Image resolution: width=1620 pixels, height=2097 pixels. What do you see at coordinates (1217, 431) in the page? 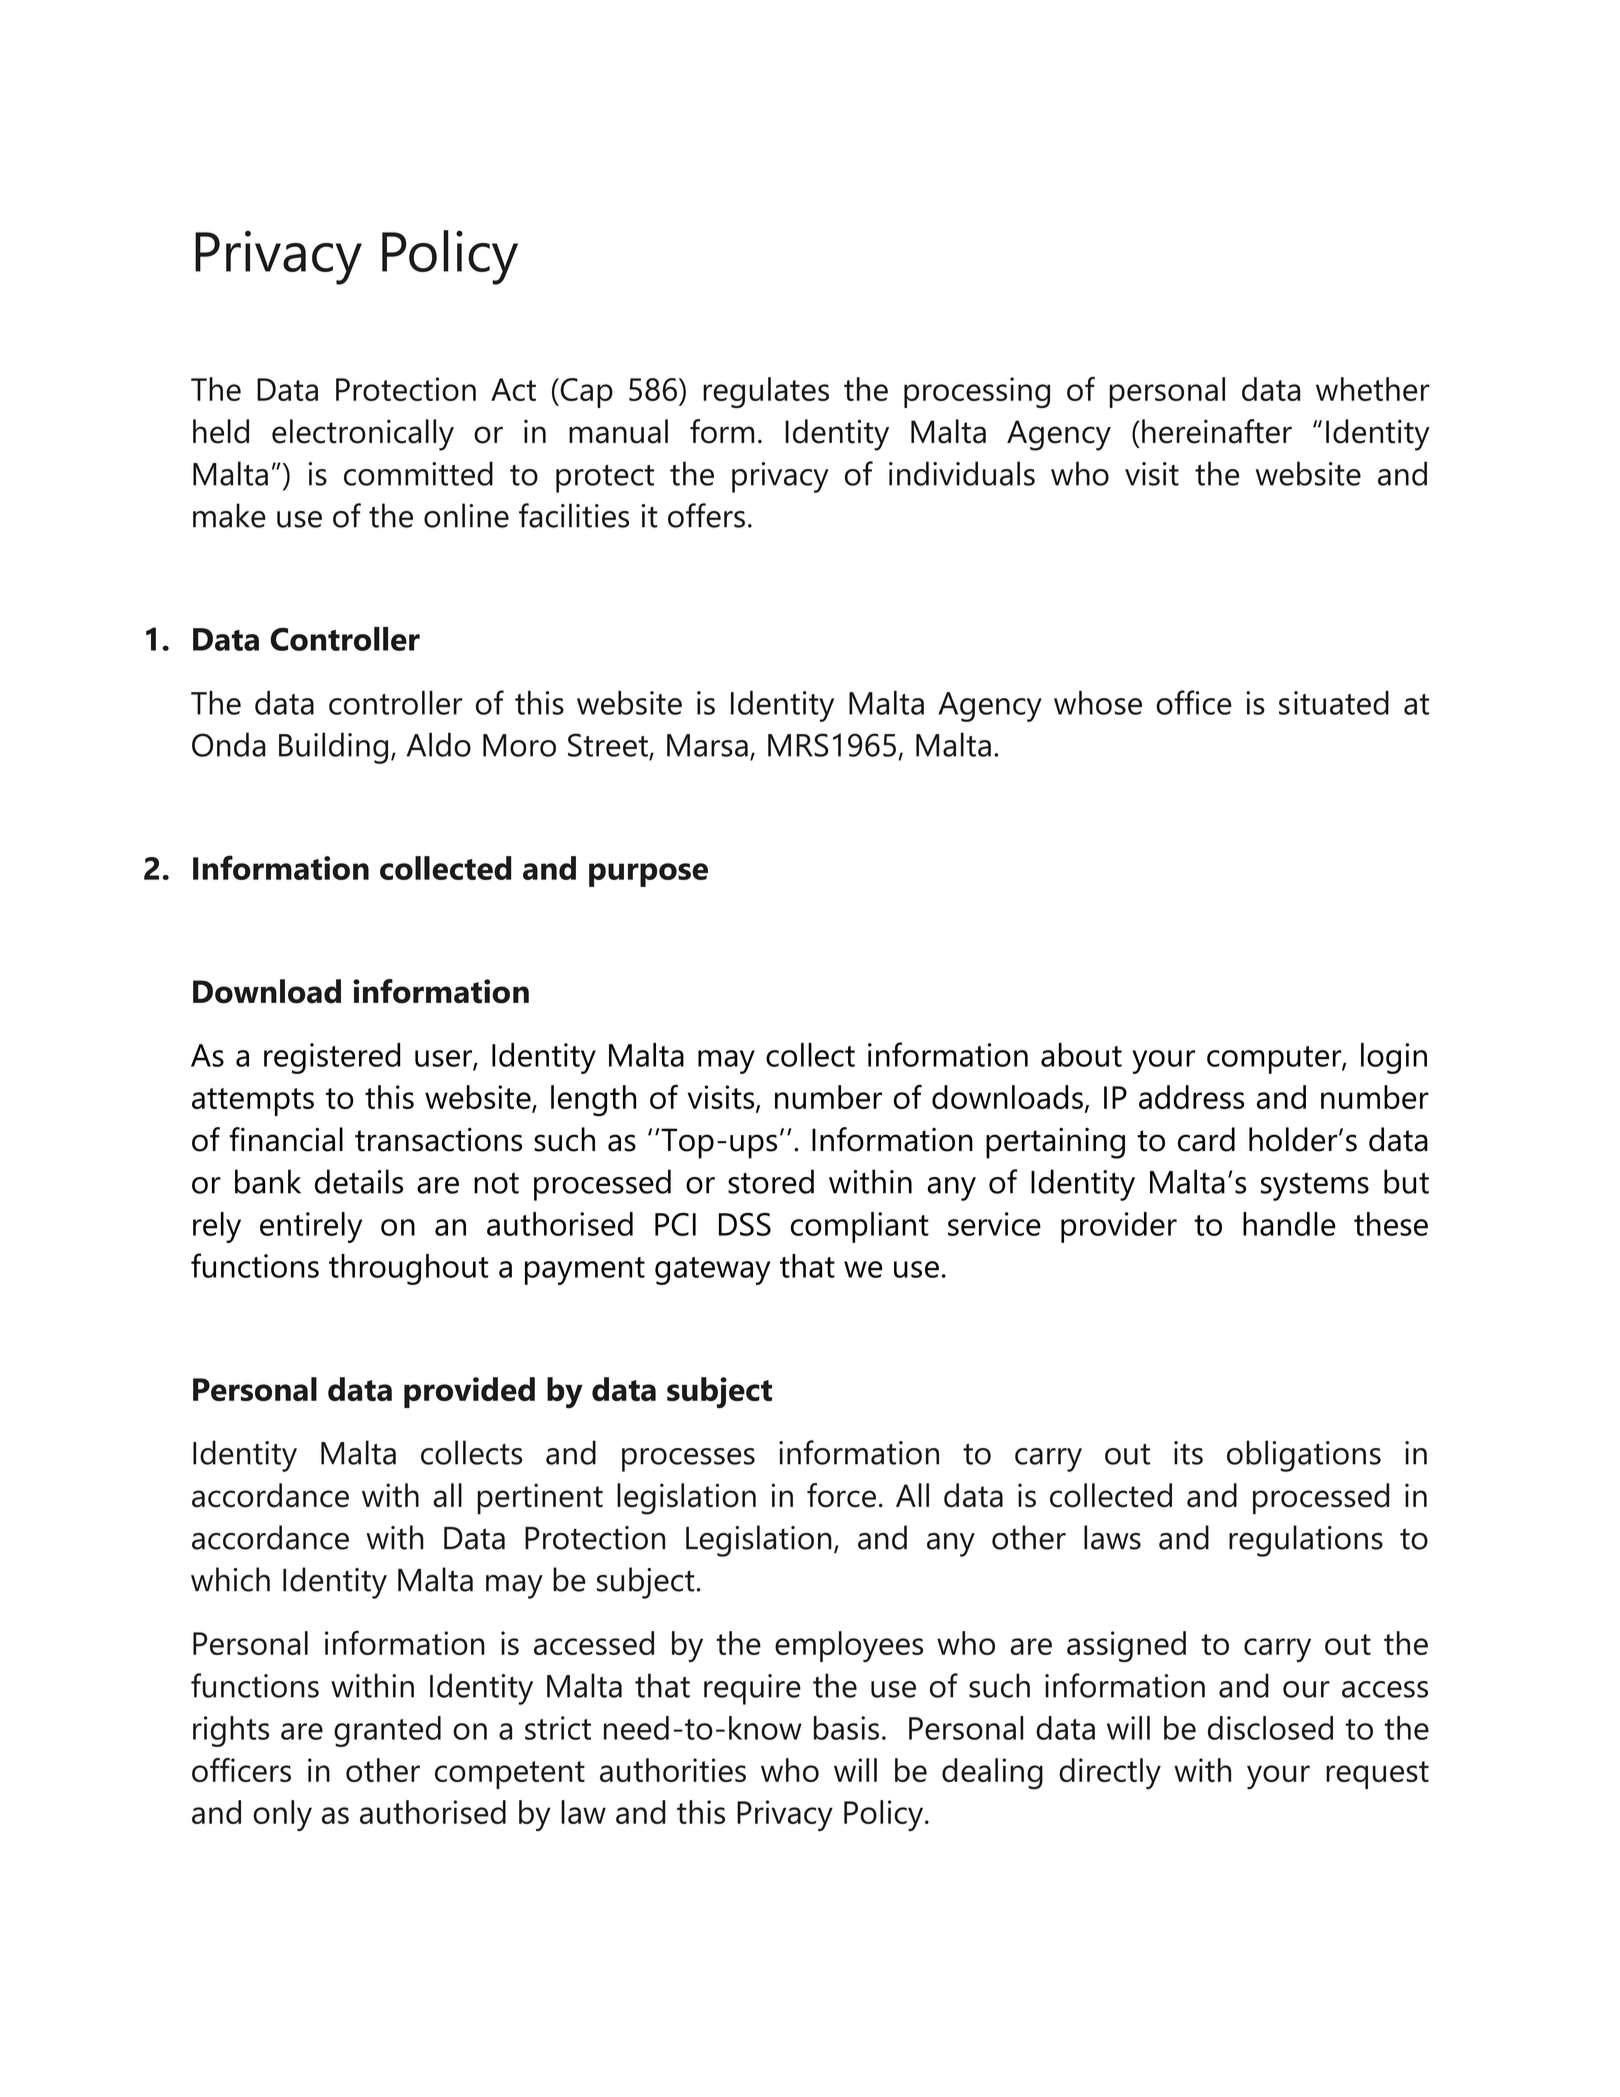
I see `hereinafter` at bounding box center [1217, 431].
